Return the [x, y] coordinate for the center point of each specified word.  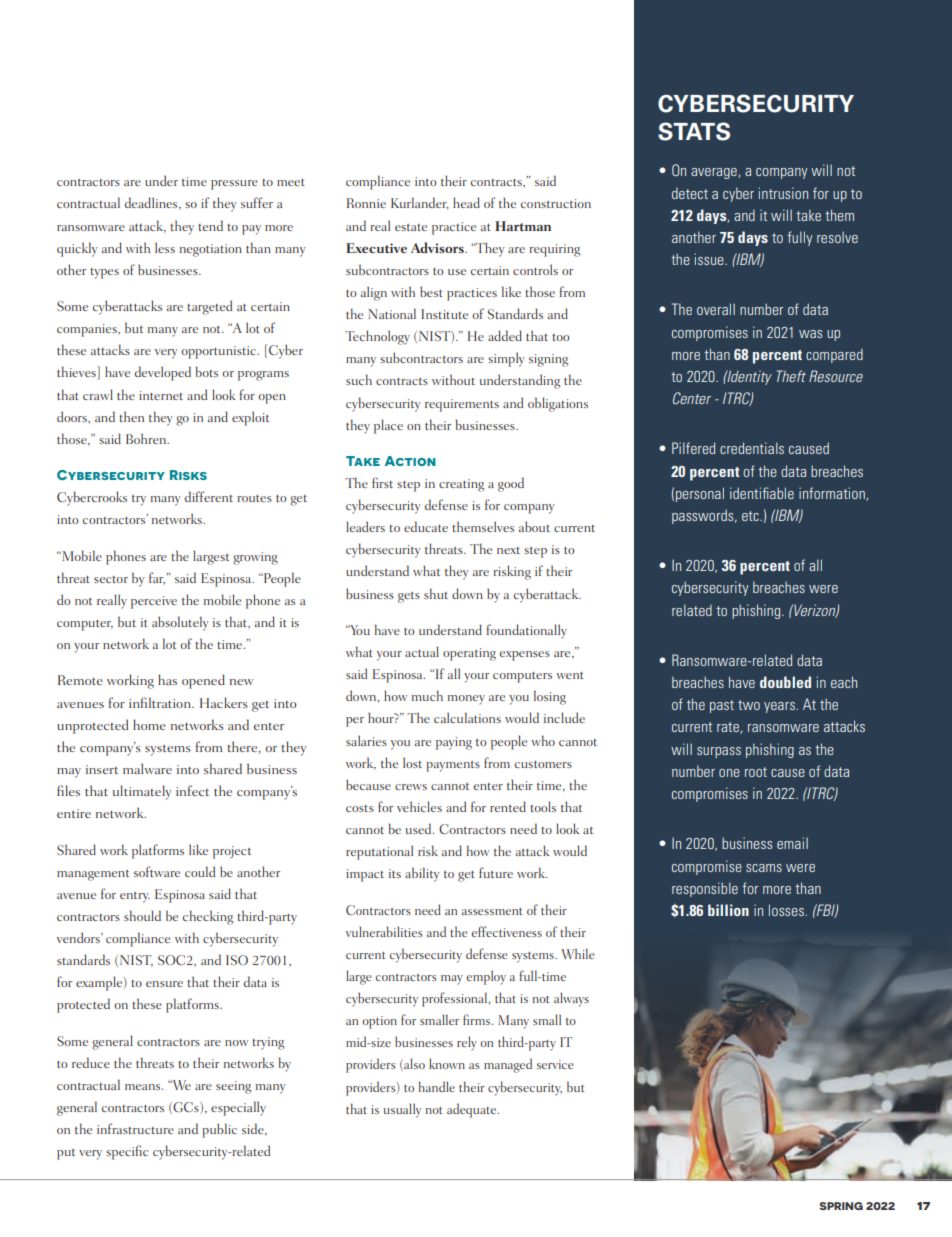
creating [461, 485]
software [157, 871]
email [792, 843]
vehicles [419, 806]
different [209, 496]
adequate [473, 1110]
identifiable [762, 493]
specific [127, 1152]
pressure [234, 185]
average [715, 173]
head [466, 202]
